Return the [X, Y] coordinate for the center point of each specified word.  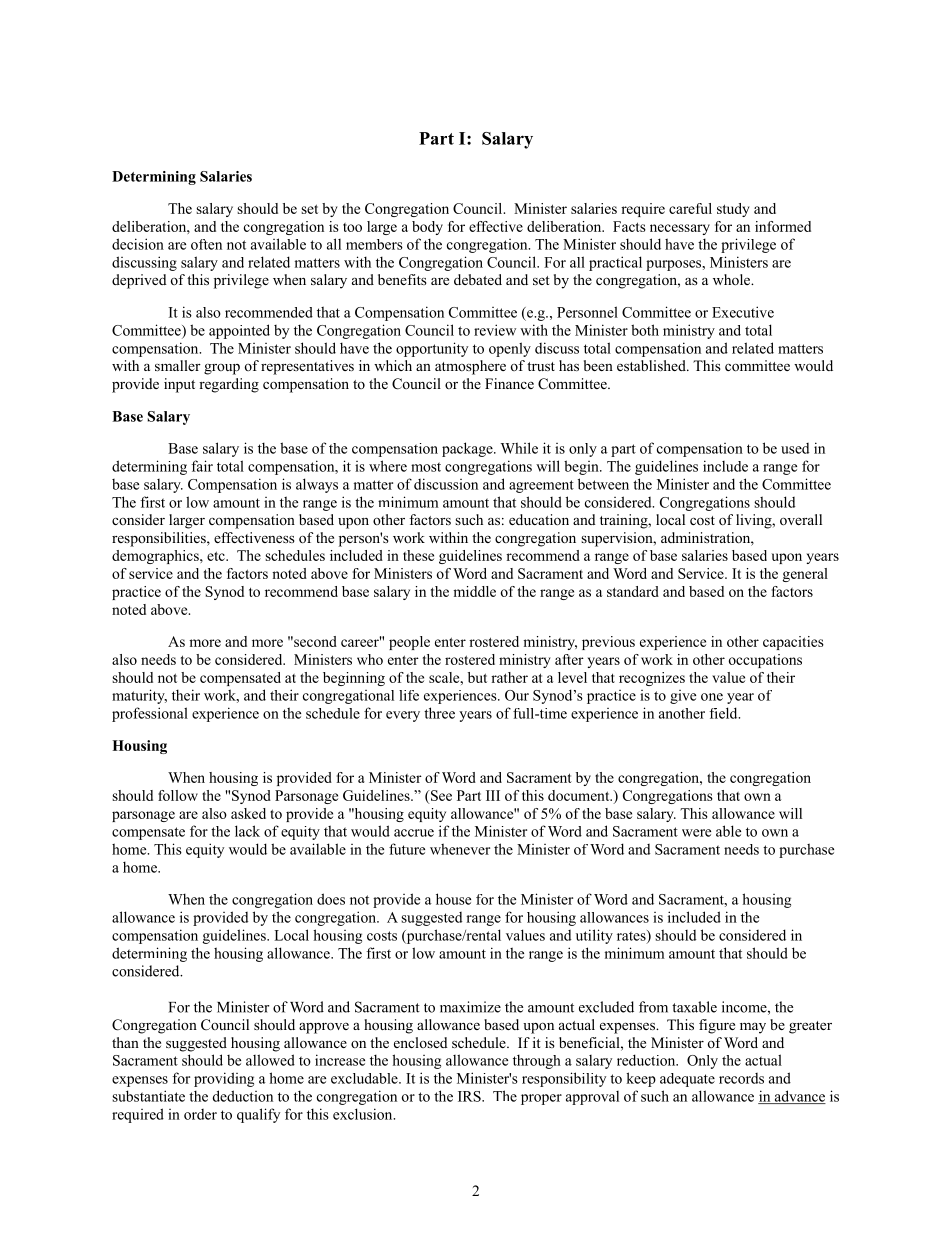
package [468, 449]
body [427, 228]
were [696, 833]
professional [150, 714]
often [206, 244]
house [453, 899]
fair [202, 466]
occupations [765, 661]
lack [247, 831]
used [795, 448]
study [733, 210]
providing [224, 1079]
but [477, 677]
